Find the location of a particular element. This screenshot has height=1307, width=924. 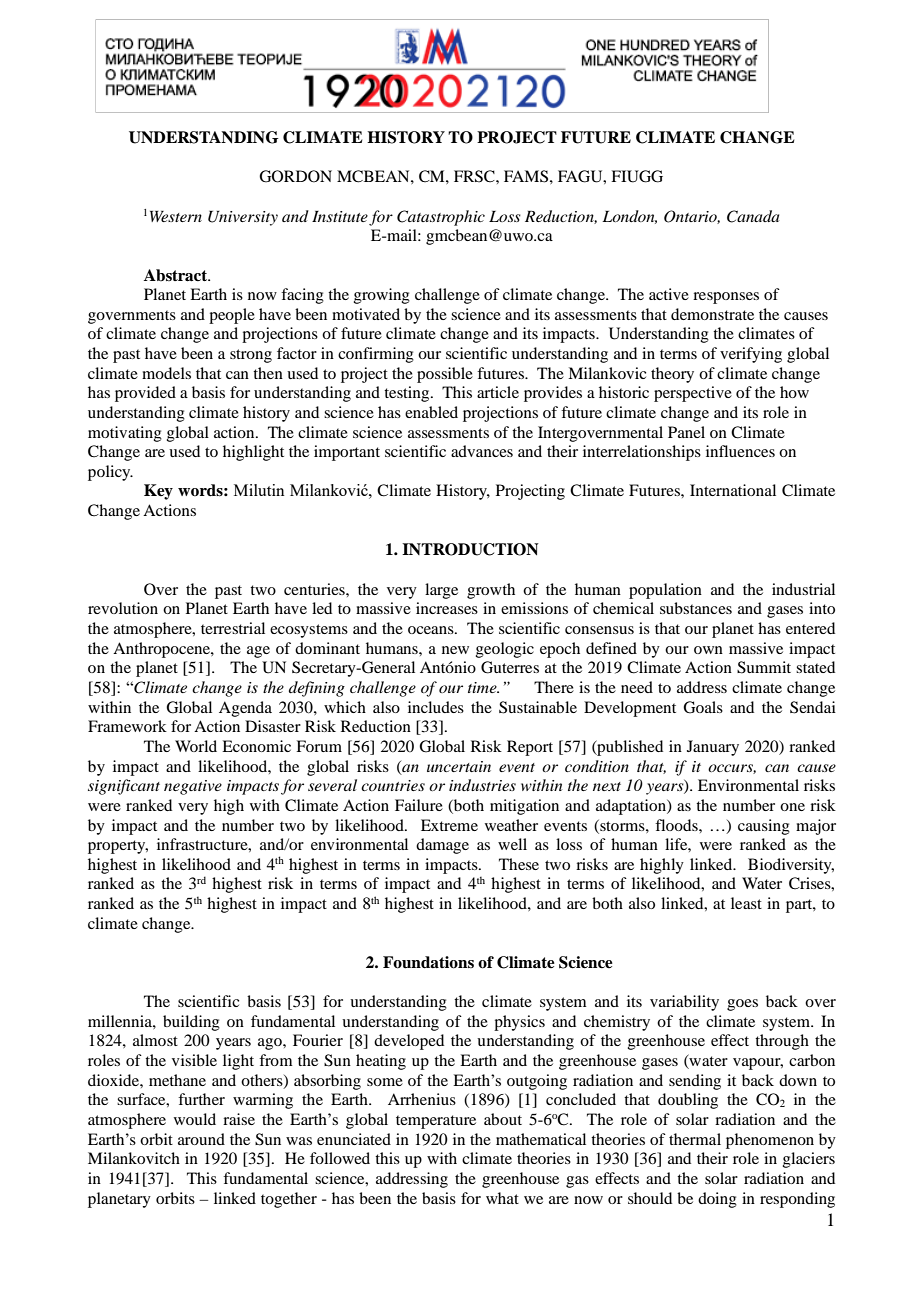

doing is located at coordinates (717, 1200).
